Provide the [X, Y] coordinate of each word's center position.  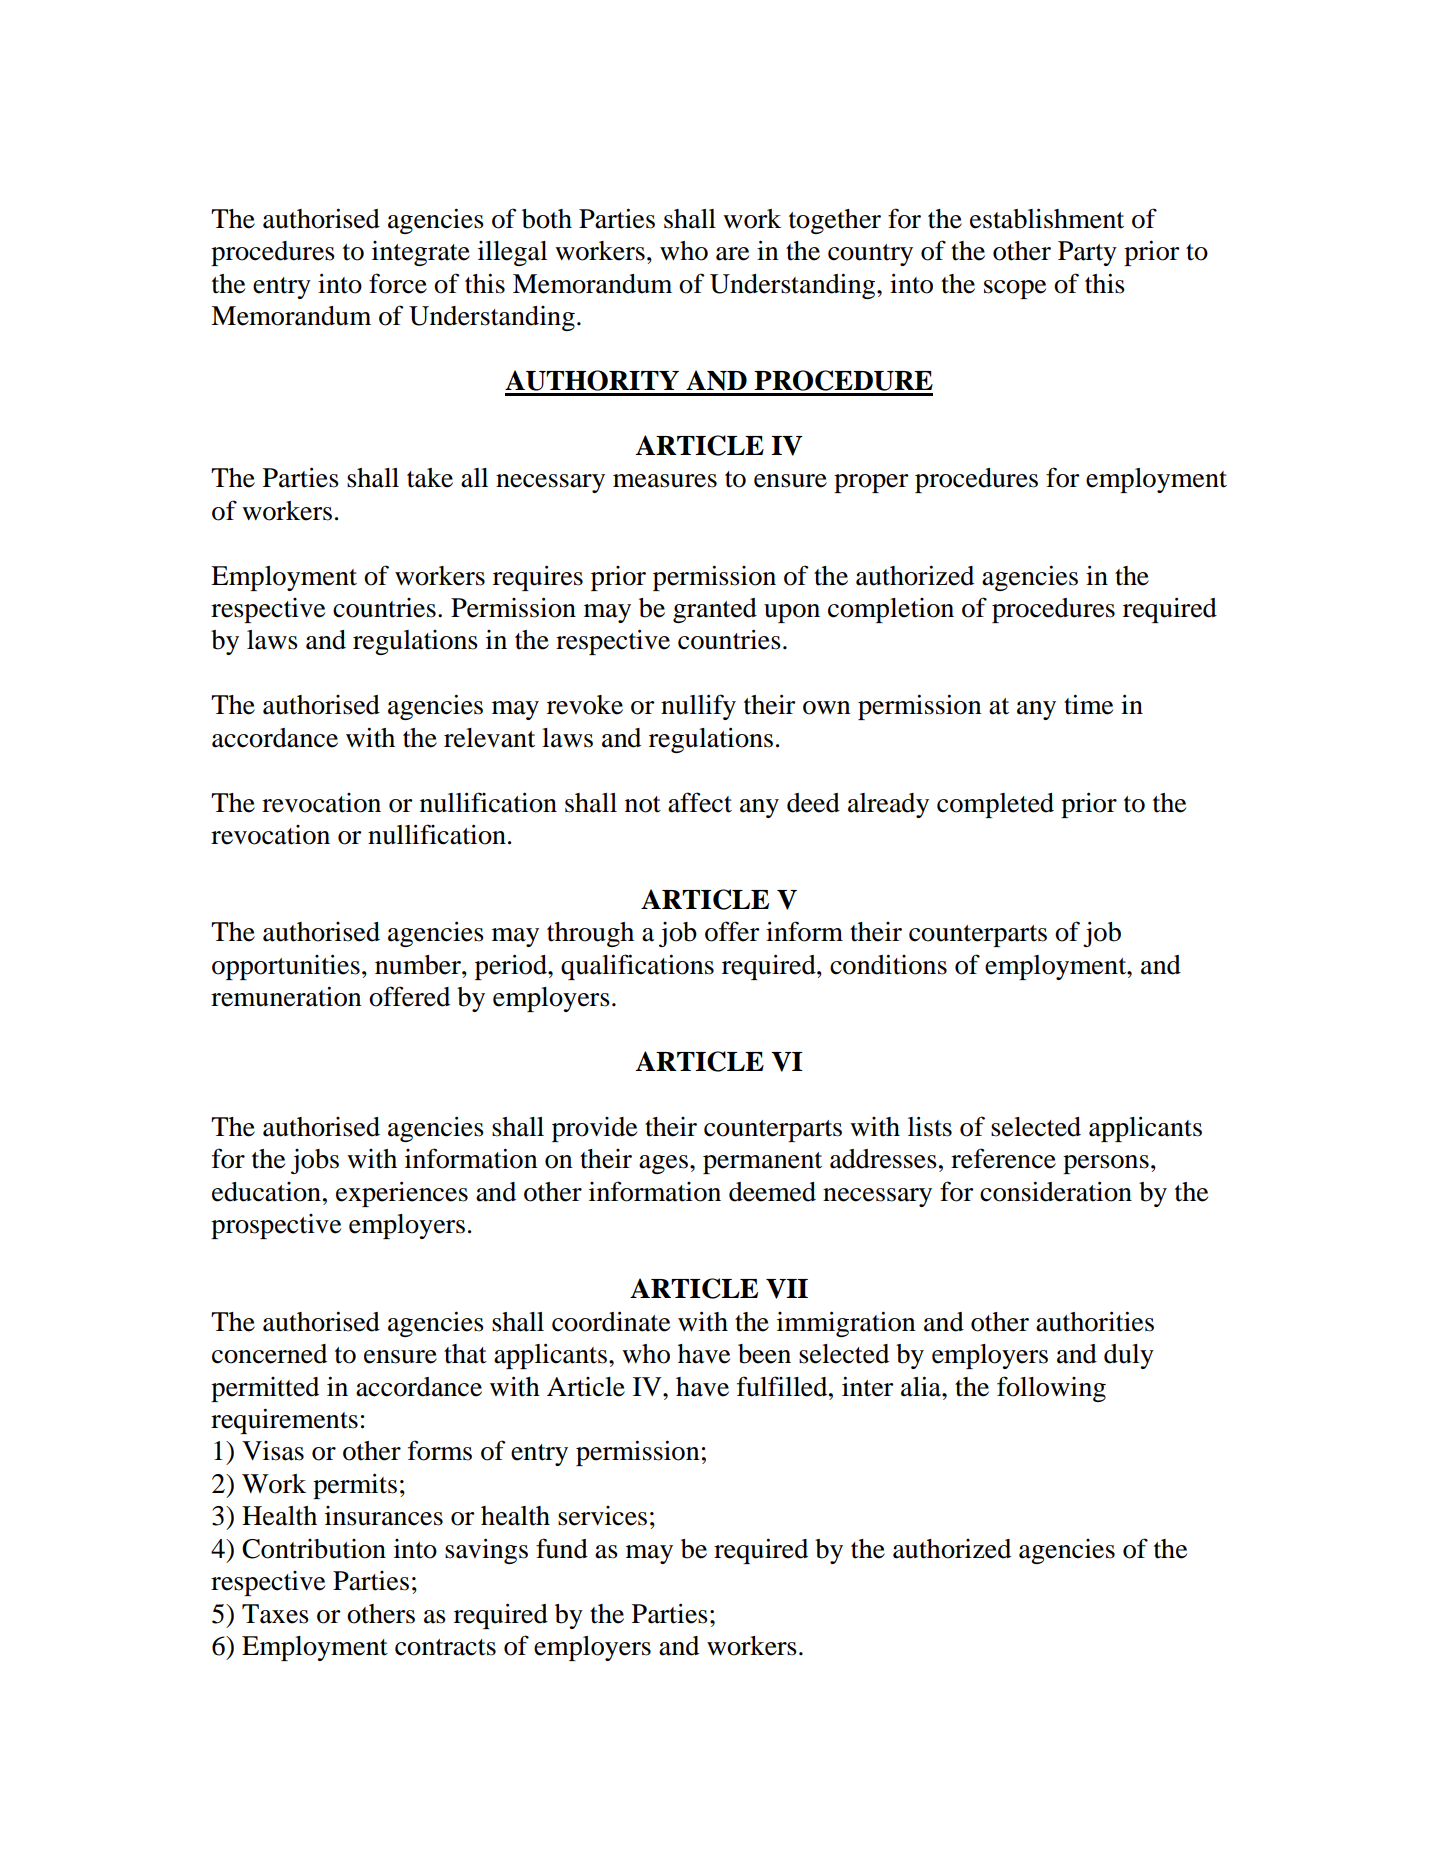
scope [1015, 289]
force [398, 283]
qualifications [637, 967]
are [732, 254]
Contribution [314, 1549]
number [419, 965]
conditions [888, 964]
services [602, 1516]
